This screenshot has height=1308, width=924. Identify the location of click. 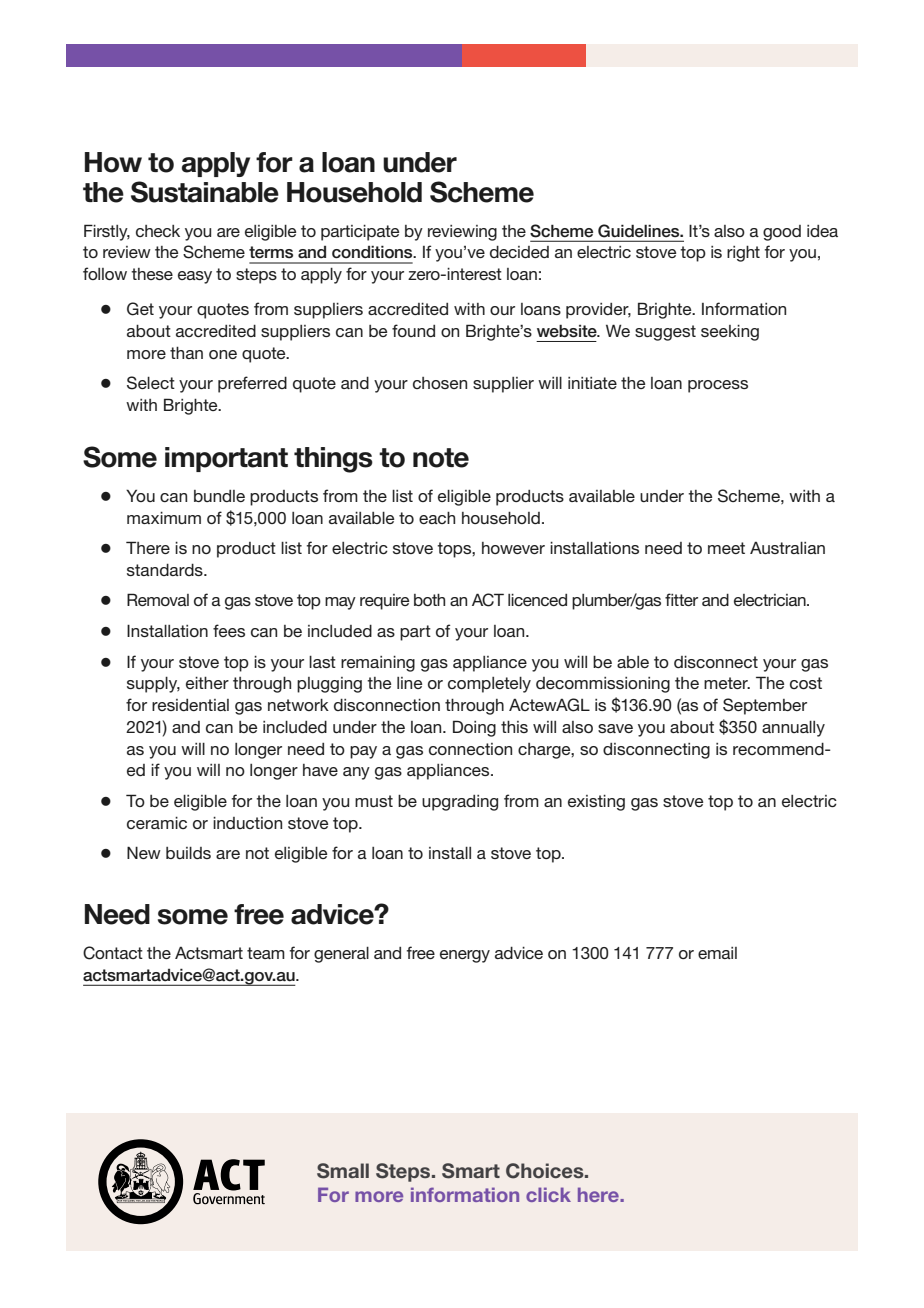
(548, 1194).
